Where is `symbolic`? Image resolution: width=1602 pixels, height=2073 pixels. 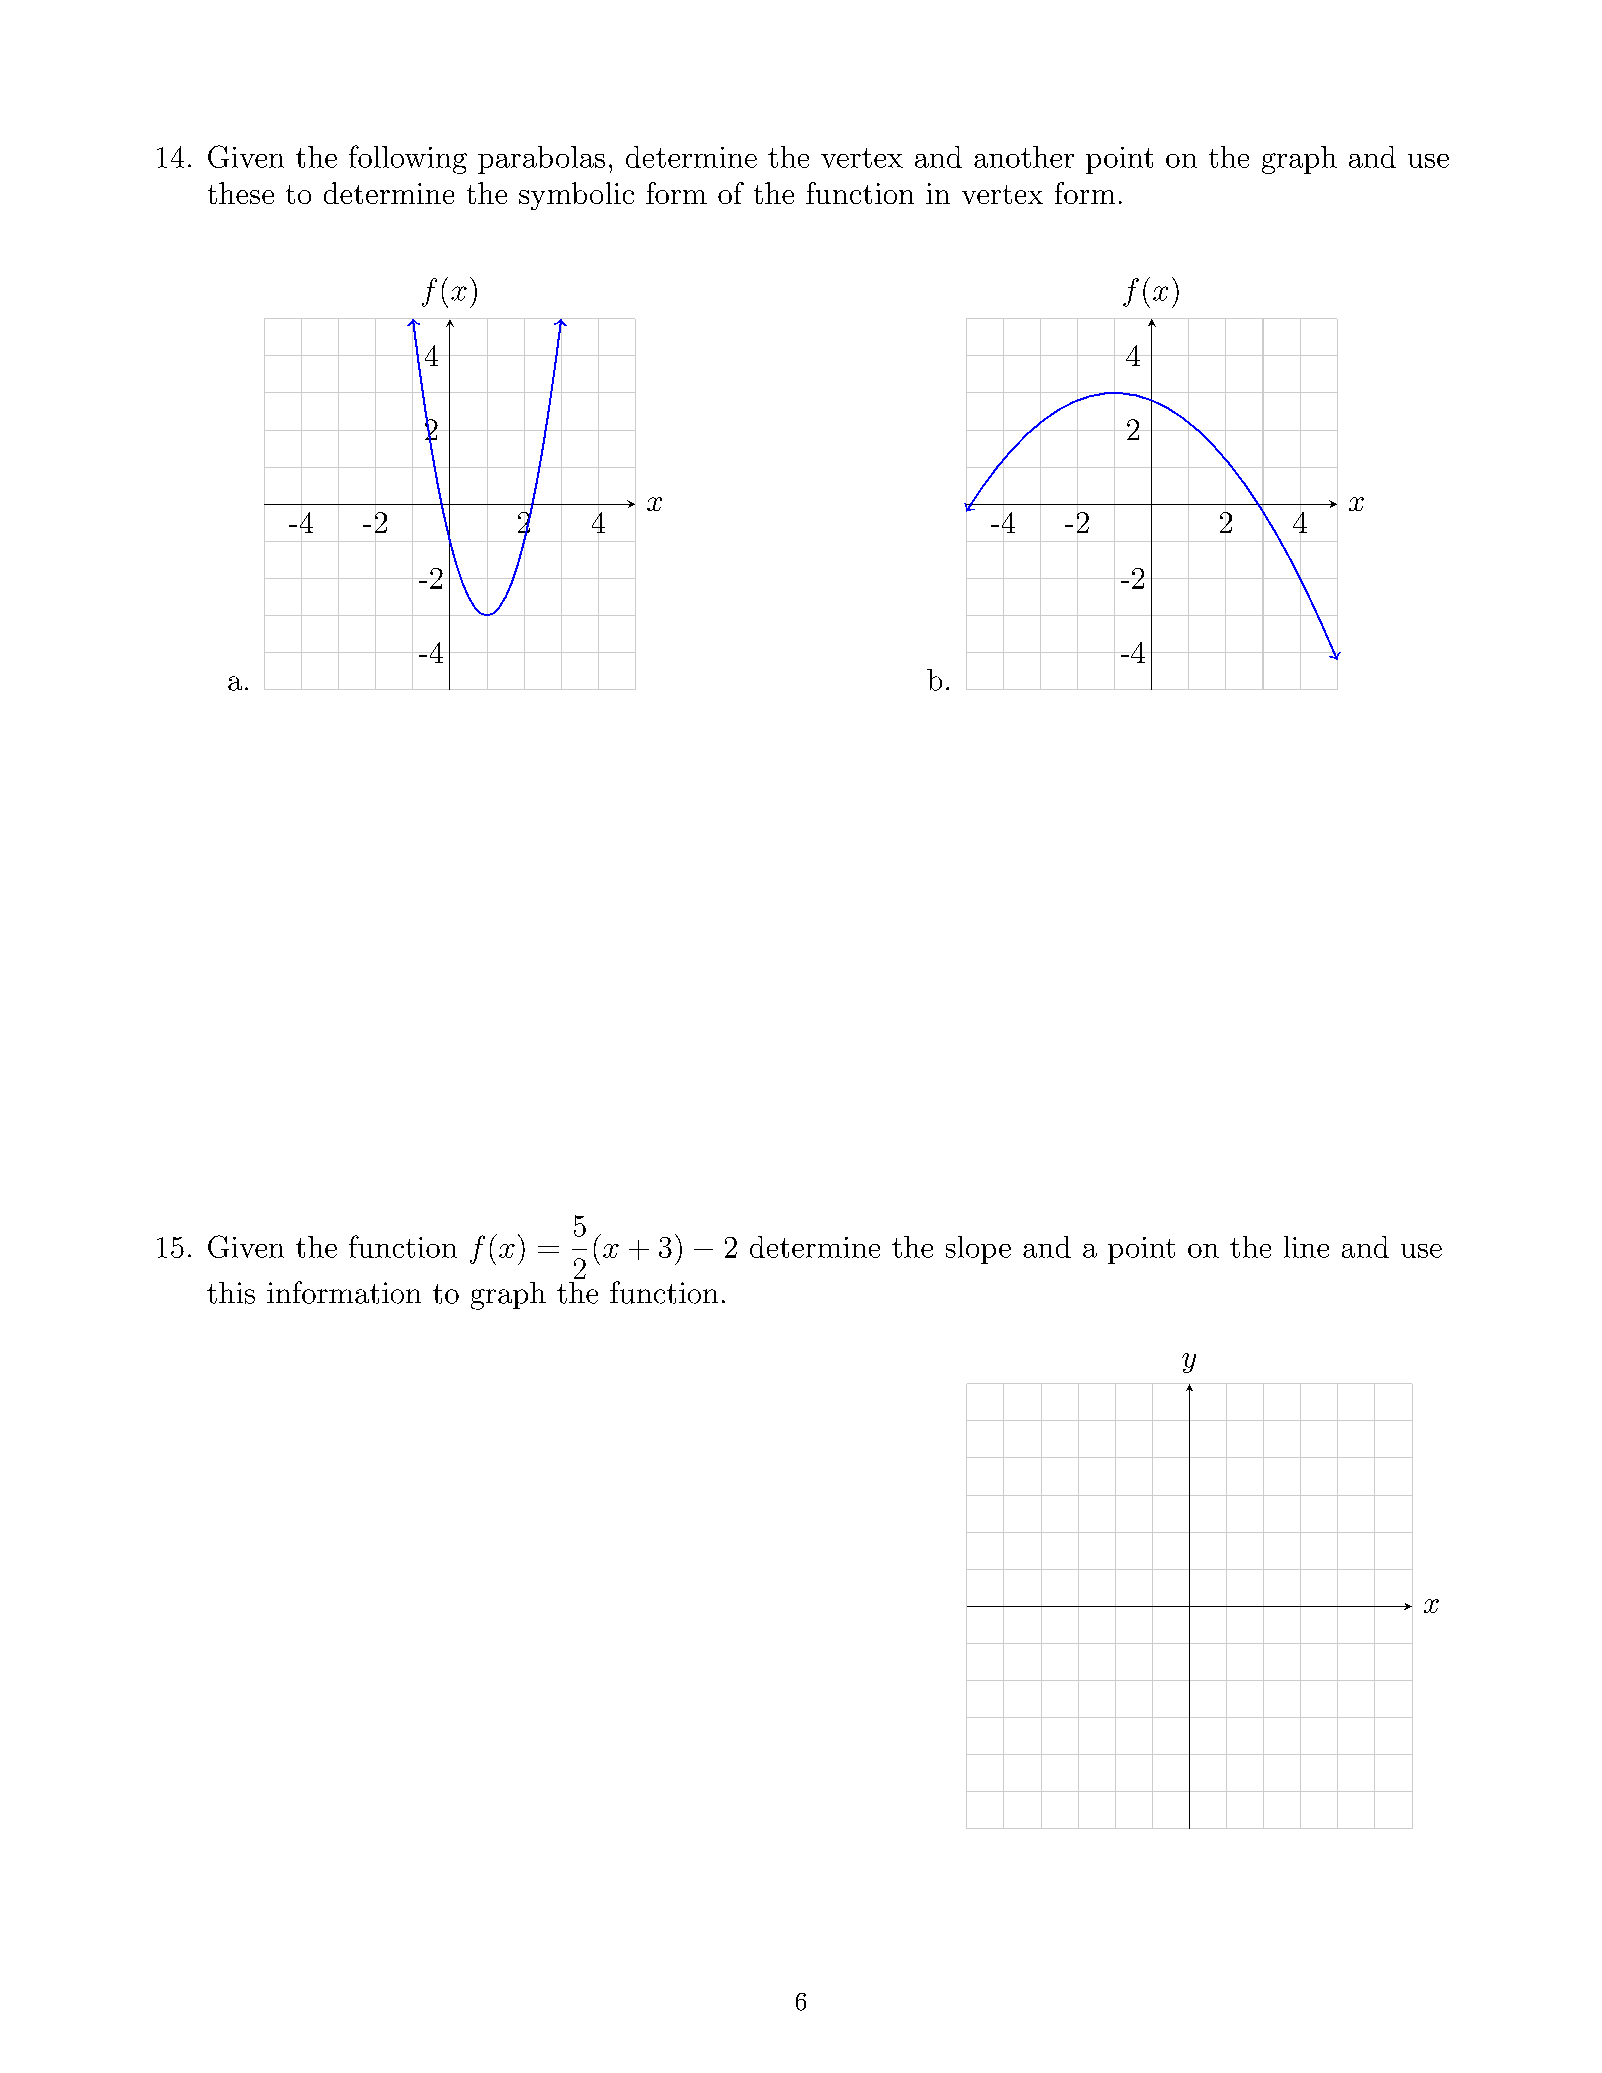
symbolic is located at coordinates (576, 196).
